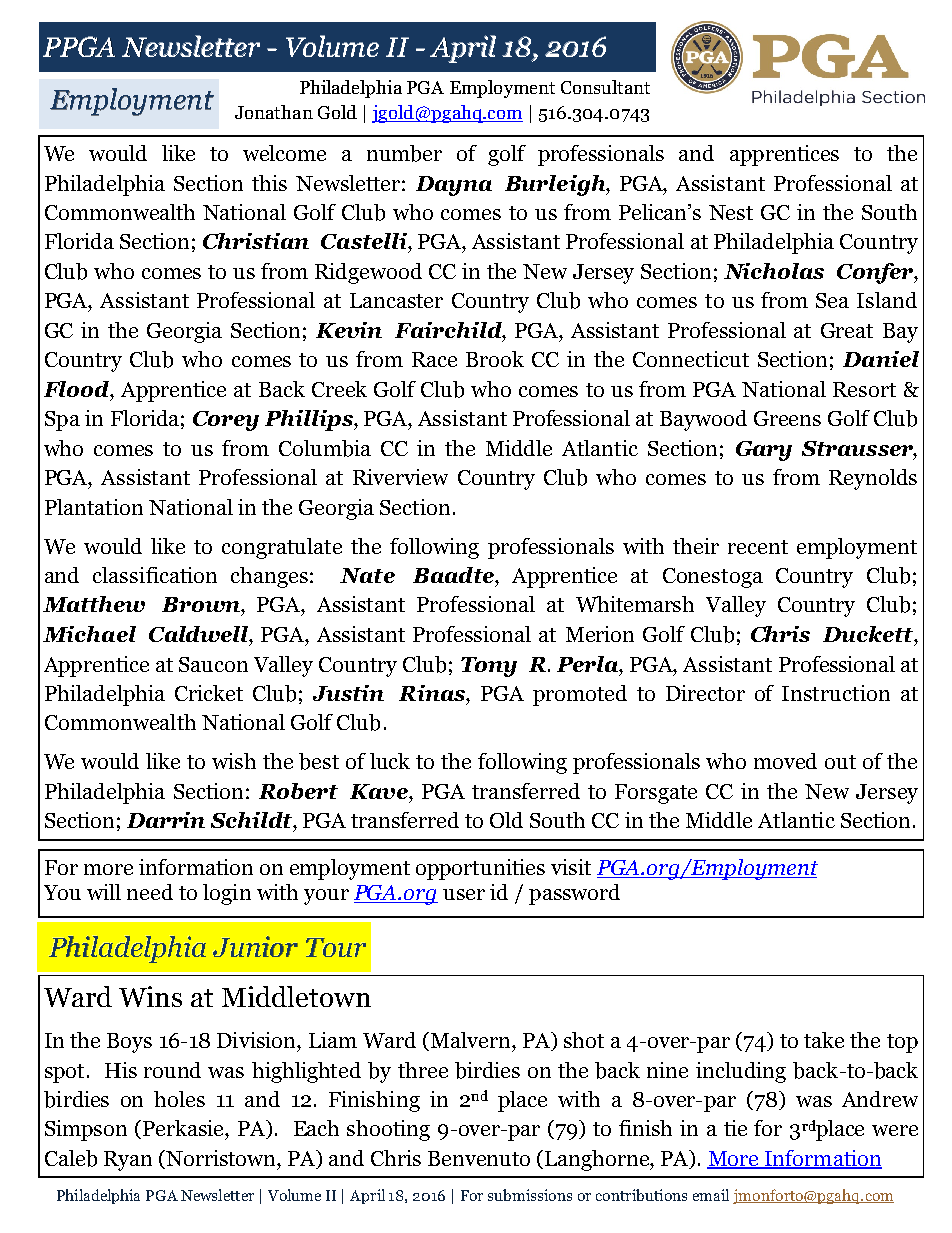 This image has height=1233, width=952. I want to click on number, so click(404, 153).
